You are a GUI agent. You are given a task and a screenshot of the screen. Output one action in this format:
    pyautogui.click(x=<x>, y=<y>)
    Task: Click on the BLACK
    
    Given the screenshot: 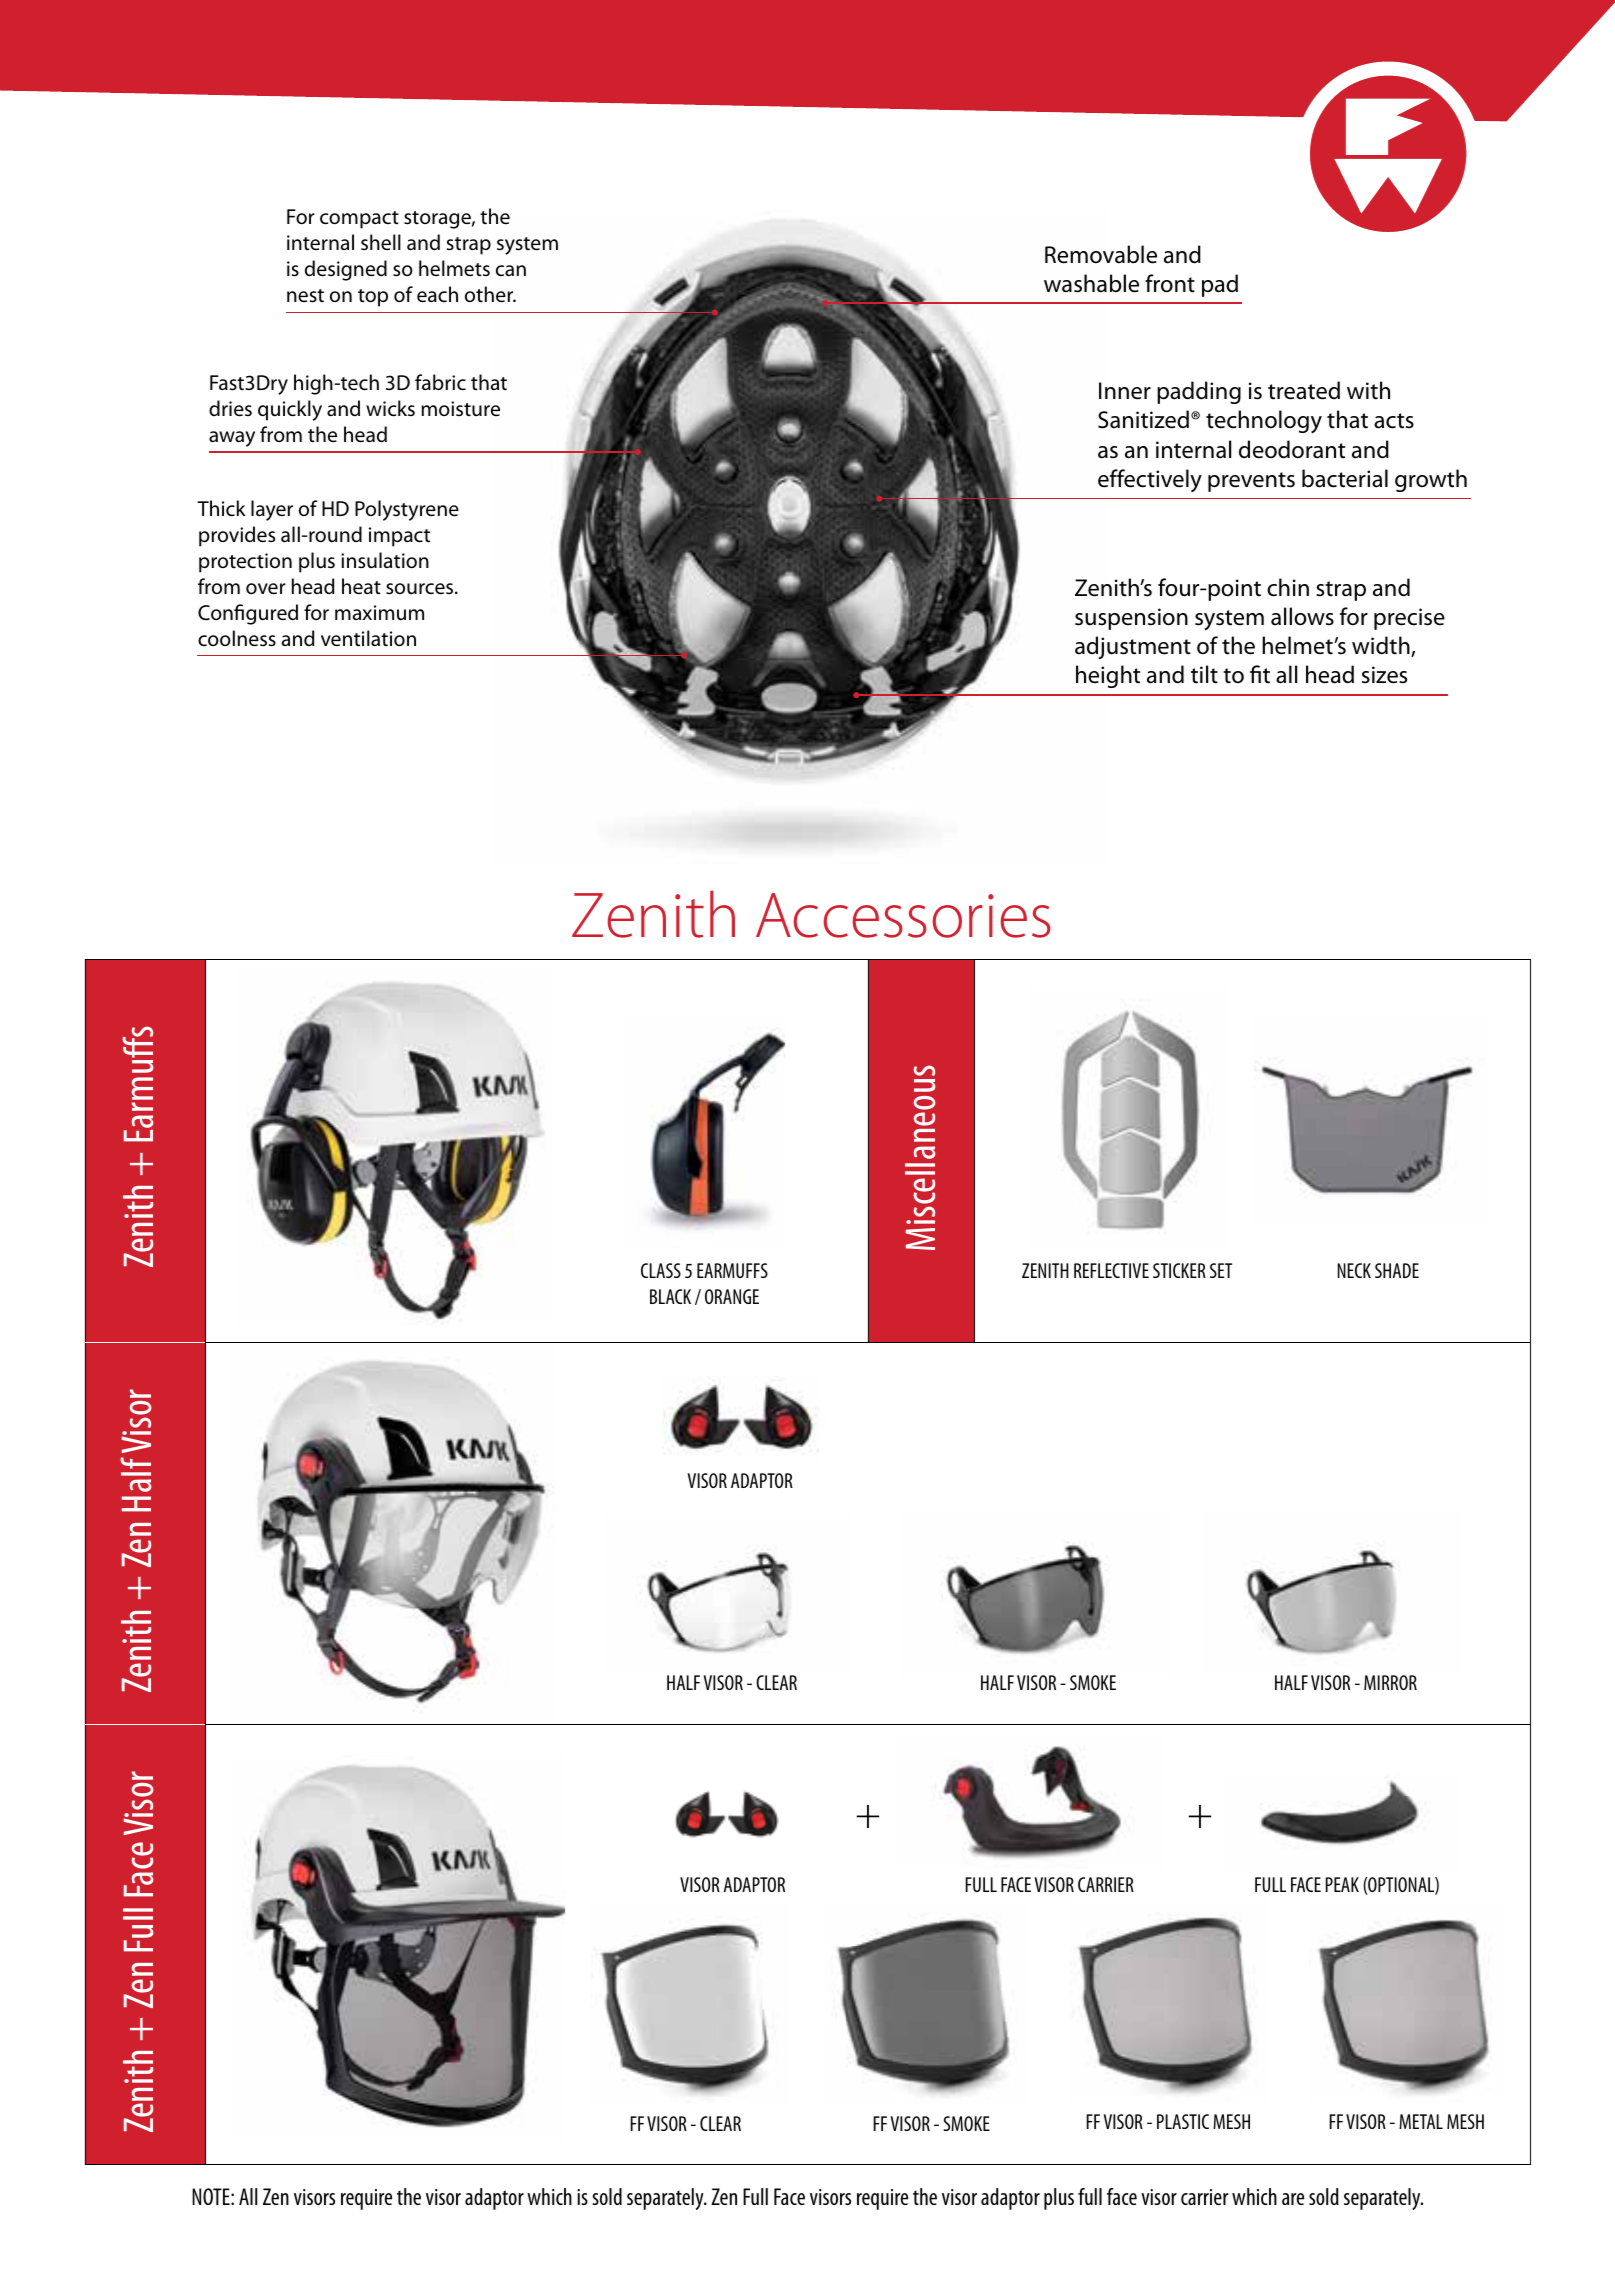 What is the action you would take?
    pyautogui.click(x=670, y=1296)
